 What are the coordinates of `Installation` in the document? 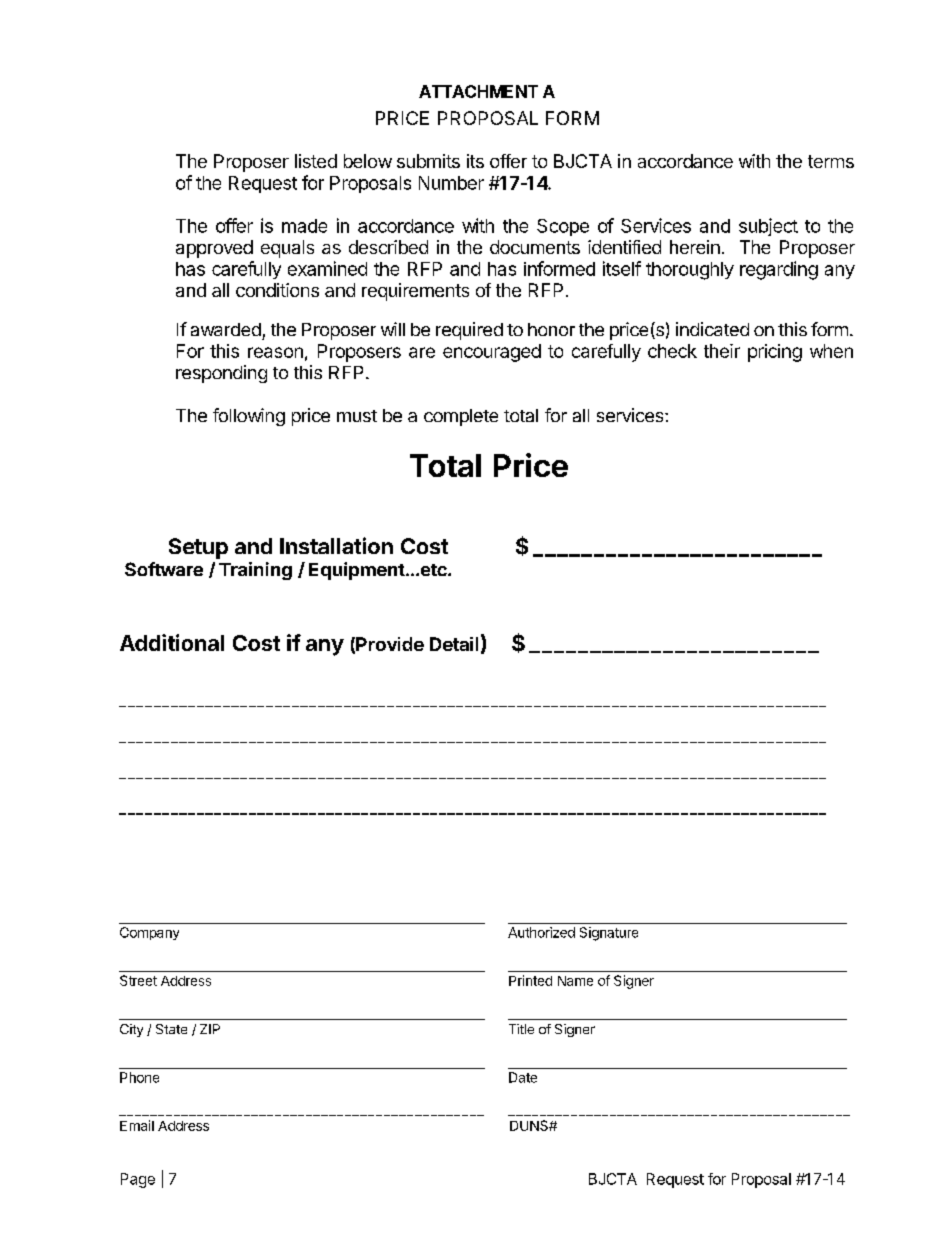 It's located at (336, 545).
